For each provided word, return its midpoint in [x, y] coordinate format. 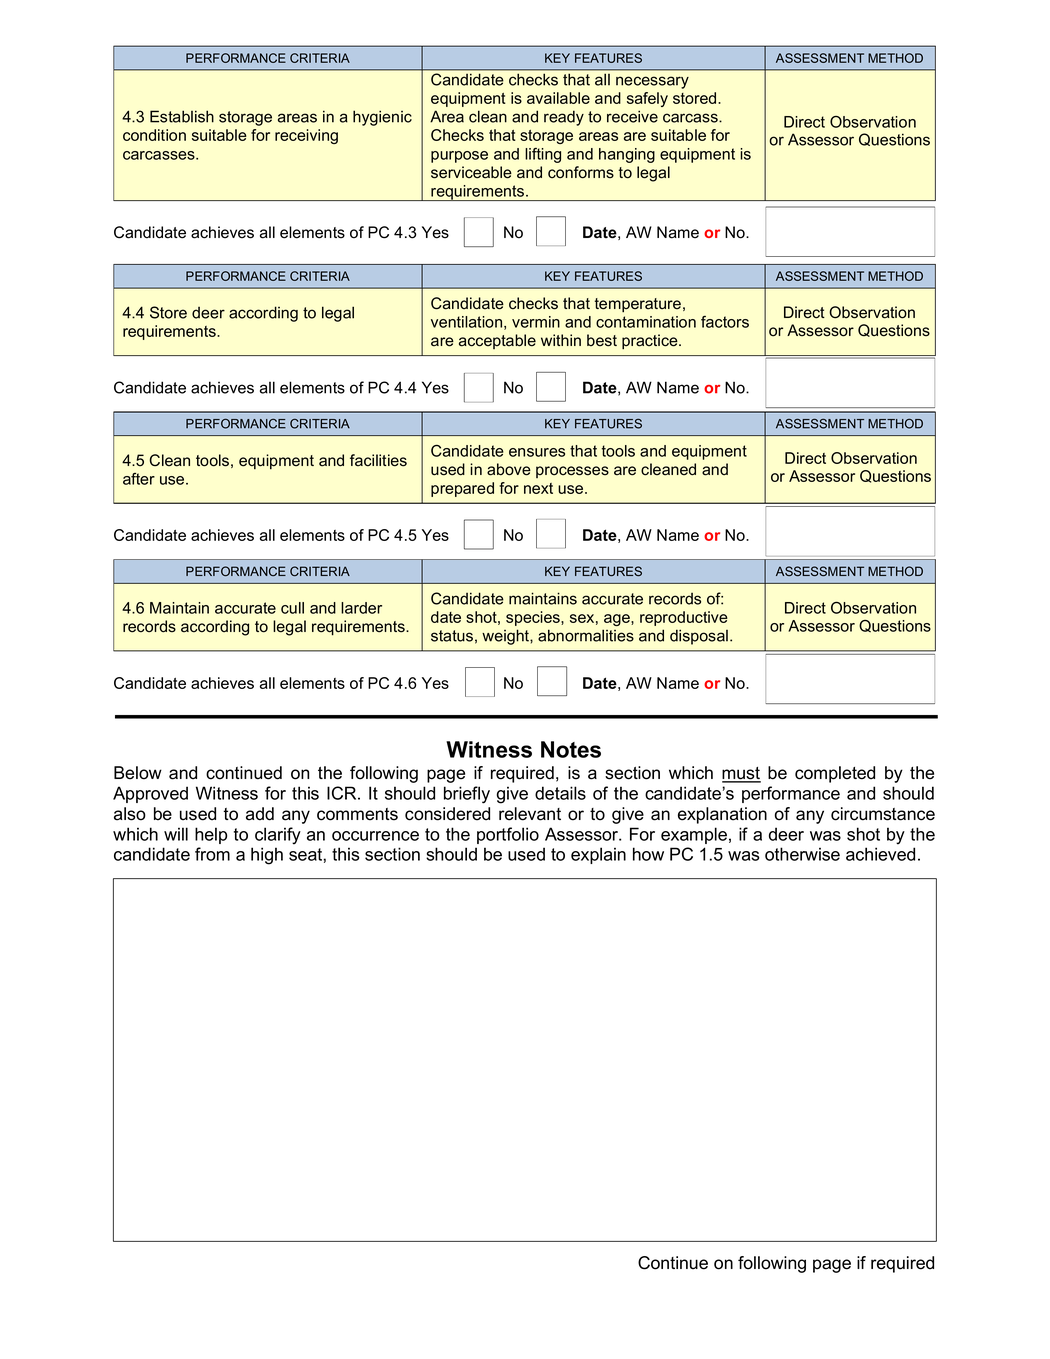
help [211, 835]
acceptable [497, 341]
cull [292, 608]
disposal [699, 637]
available [558, 98]
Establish [182, 116]
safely [647, 99]
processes [572, 472]
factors [725, 322]
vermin [536, 322]
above [509, 469]
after [139, 479]
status [452, 636]
